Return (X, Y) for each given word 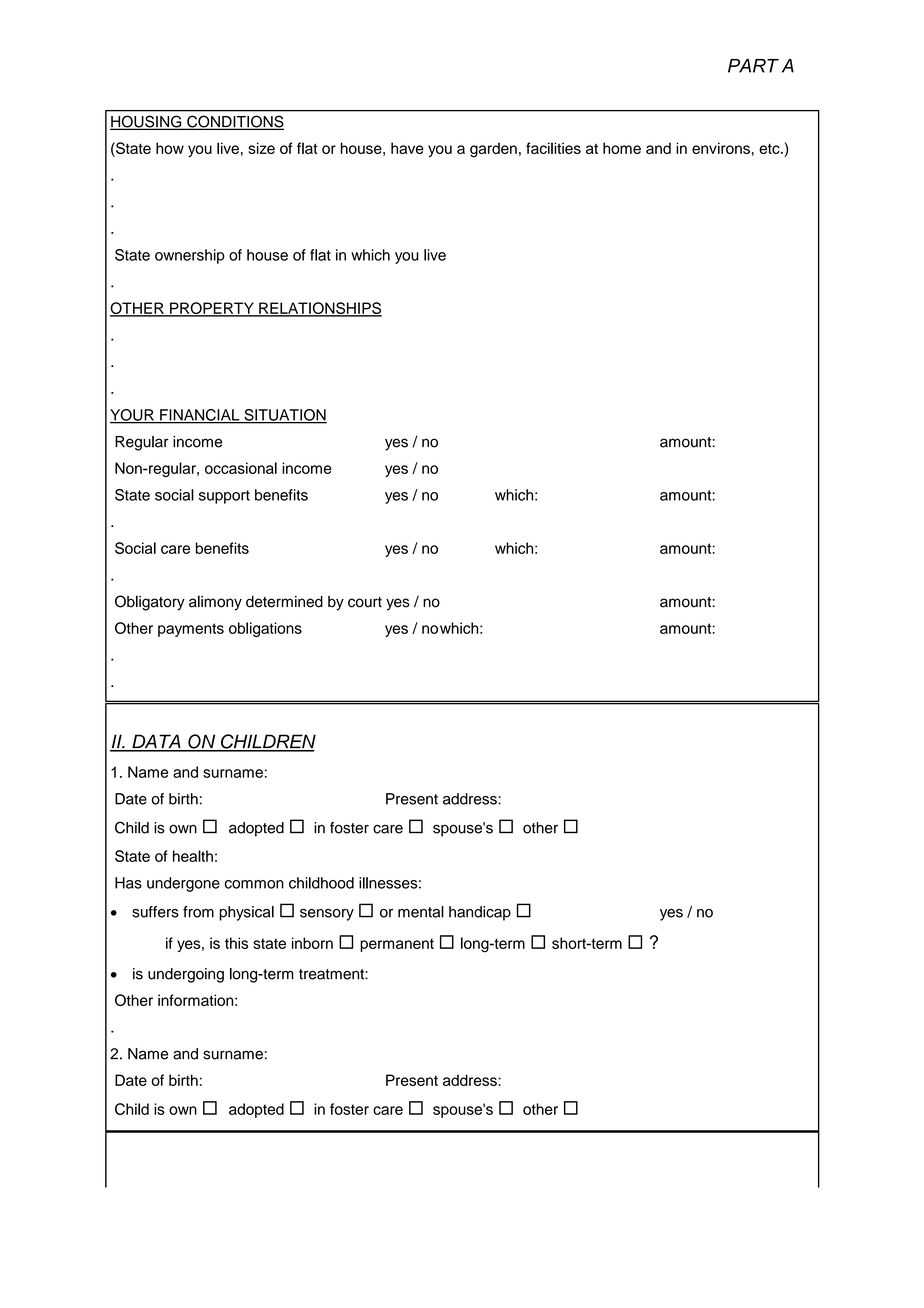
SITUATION (284, 416)
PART (753, 66)
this (236, 943)
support (224, 497)
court (365, 602)
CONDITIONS (234, 122)
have (407, 148)
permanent (397, 945)
